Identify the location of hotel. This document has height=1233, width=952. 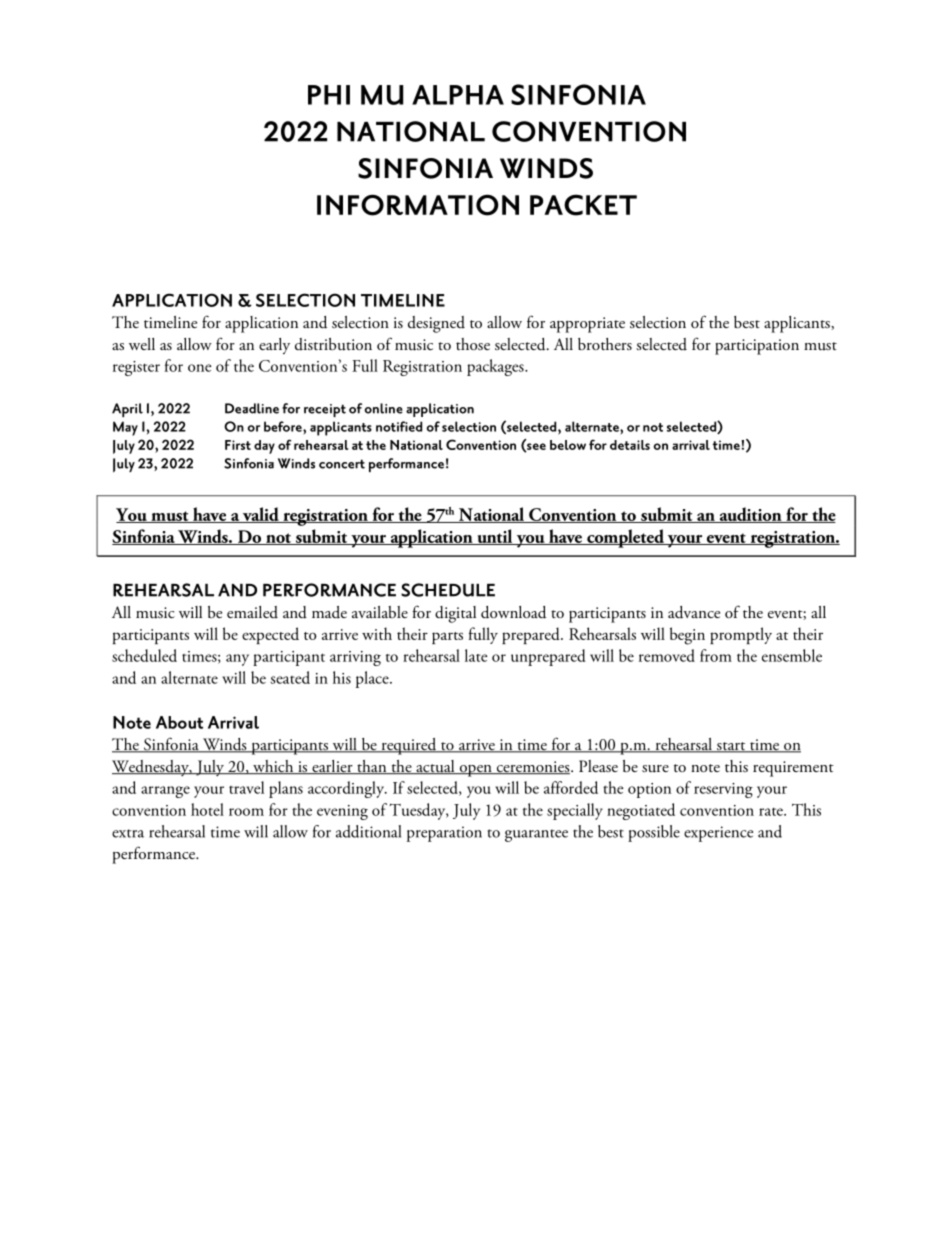
(207, 809).
